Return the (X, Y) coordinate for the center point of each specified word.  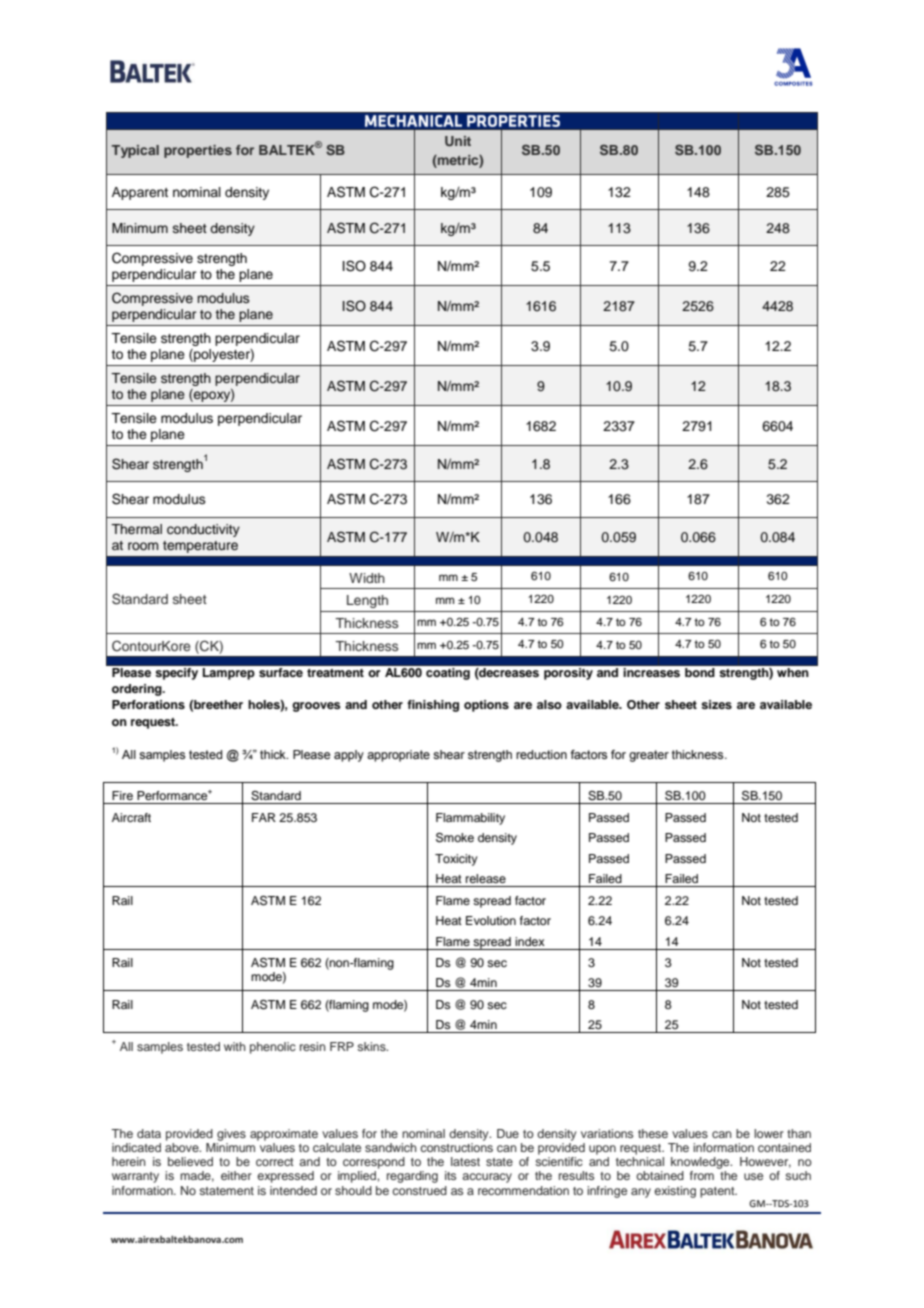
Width (367, 578)
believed (190, 1161)
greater (649, 756)
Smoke (455, 838)
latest (465, 1161)
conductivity (203, 530)
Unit (458, 141)
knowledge (701, 1163)
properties (198, 151)
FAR (264, 817)
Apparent (140, 193)
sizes (716, 704)
